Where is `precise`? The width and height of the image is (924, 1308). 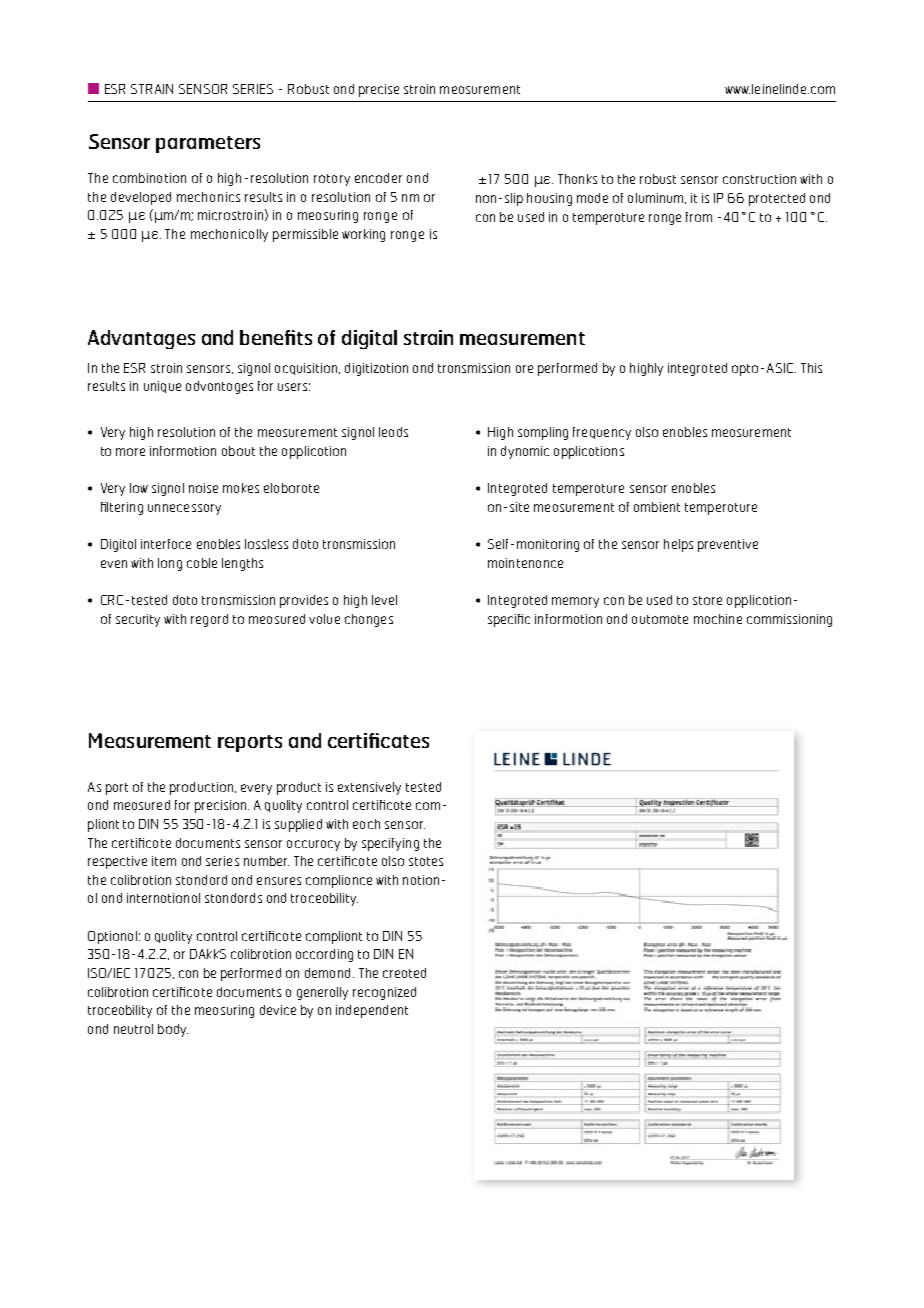 precise is located at coordinates (379, 90).
